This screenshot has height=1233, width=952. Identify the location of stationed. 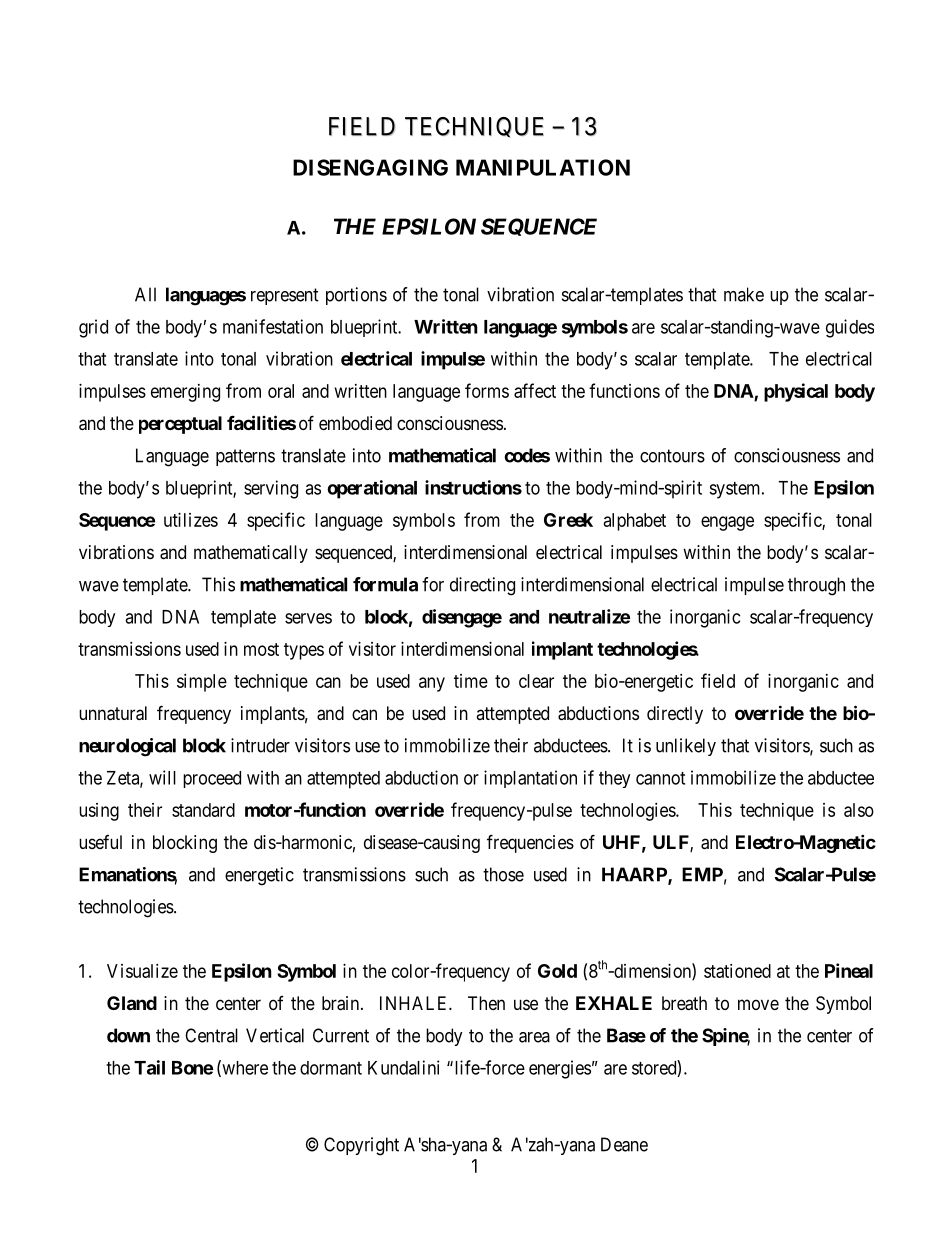
(737, 971).
